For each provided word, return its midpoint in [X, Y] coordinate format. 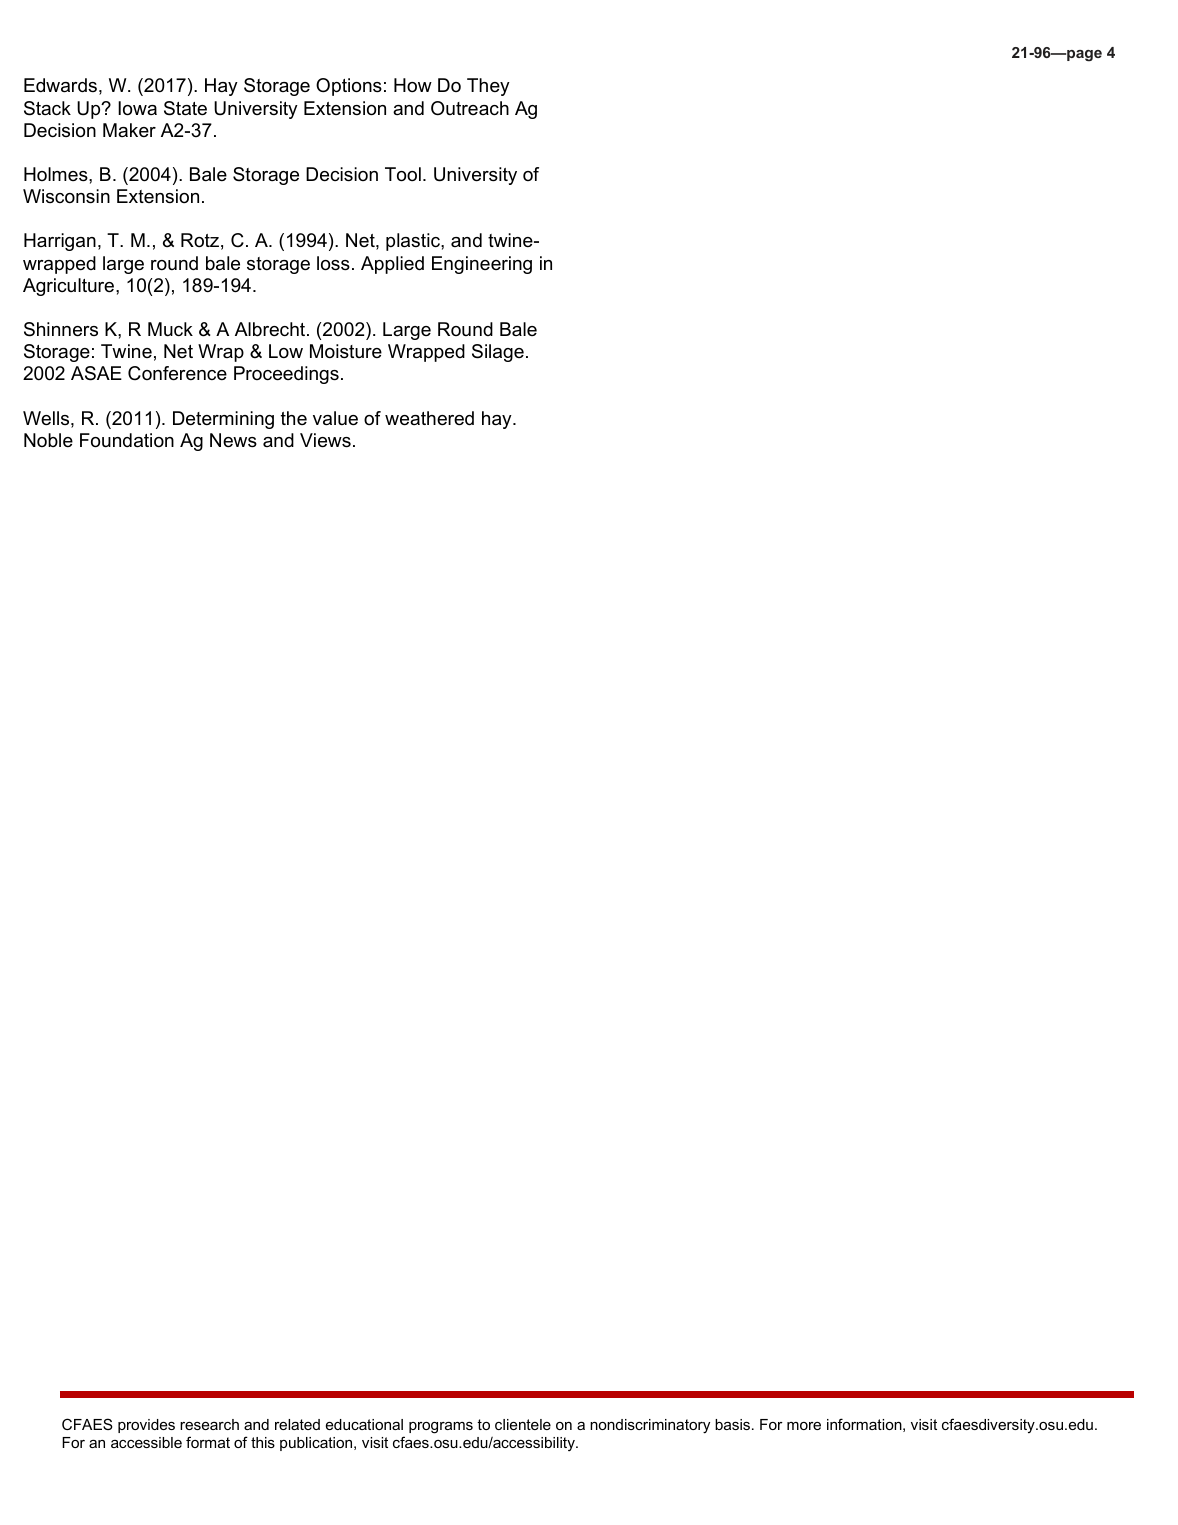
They [488, 87]
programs [441, 1428]
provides [146, 1426]
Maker [129, 130]
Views [325, 440]
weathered [429, 418]
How [413, 85]
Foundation [127, 440]
